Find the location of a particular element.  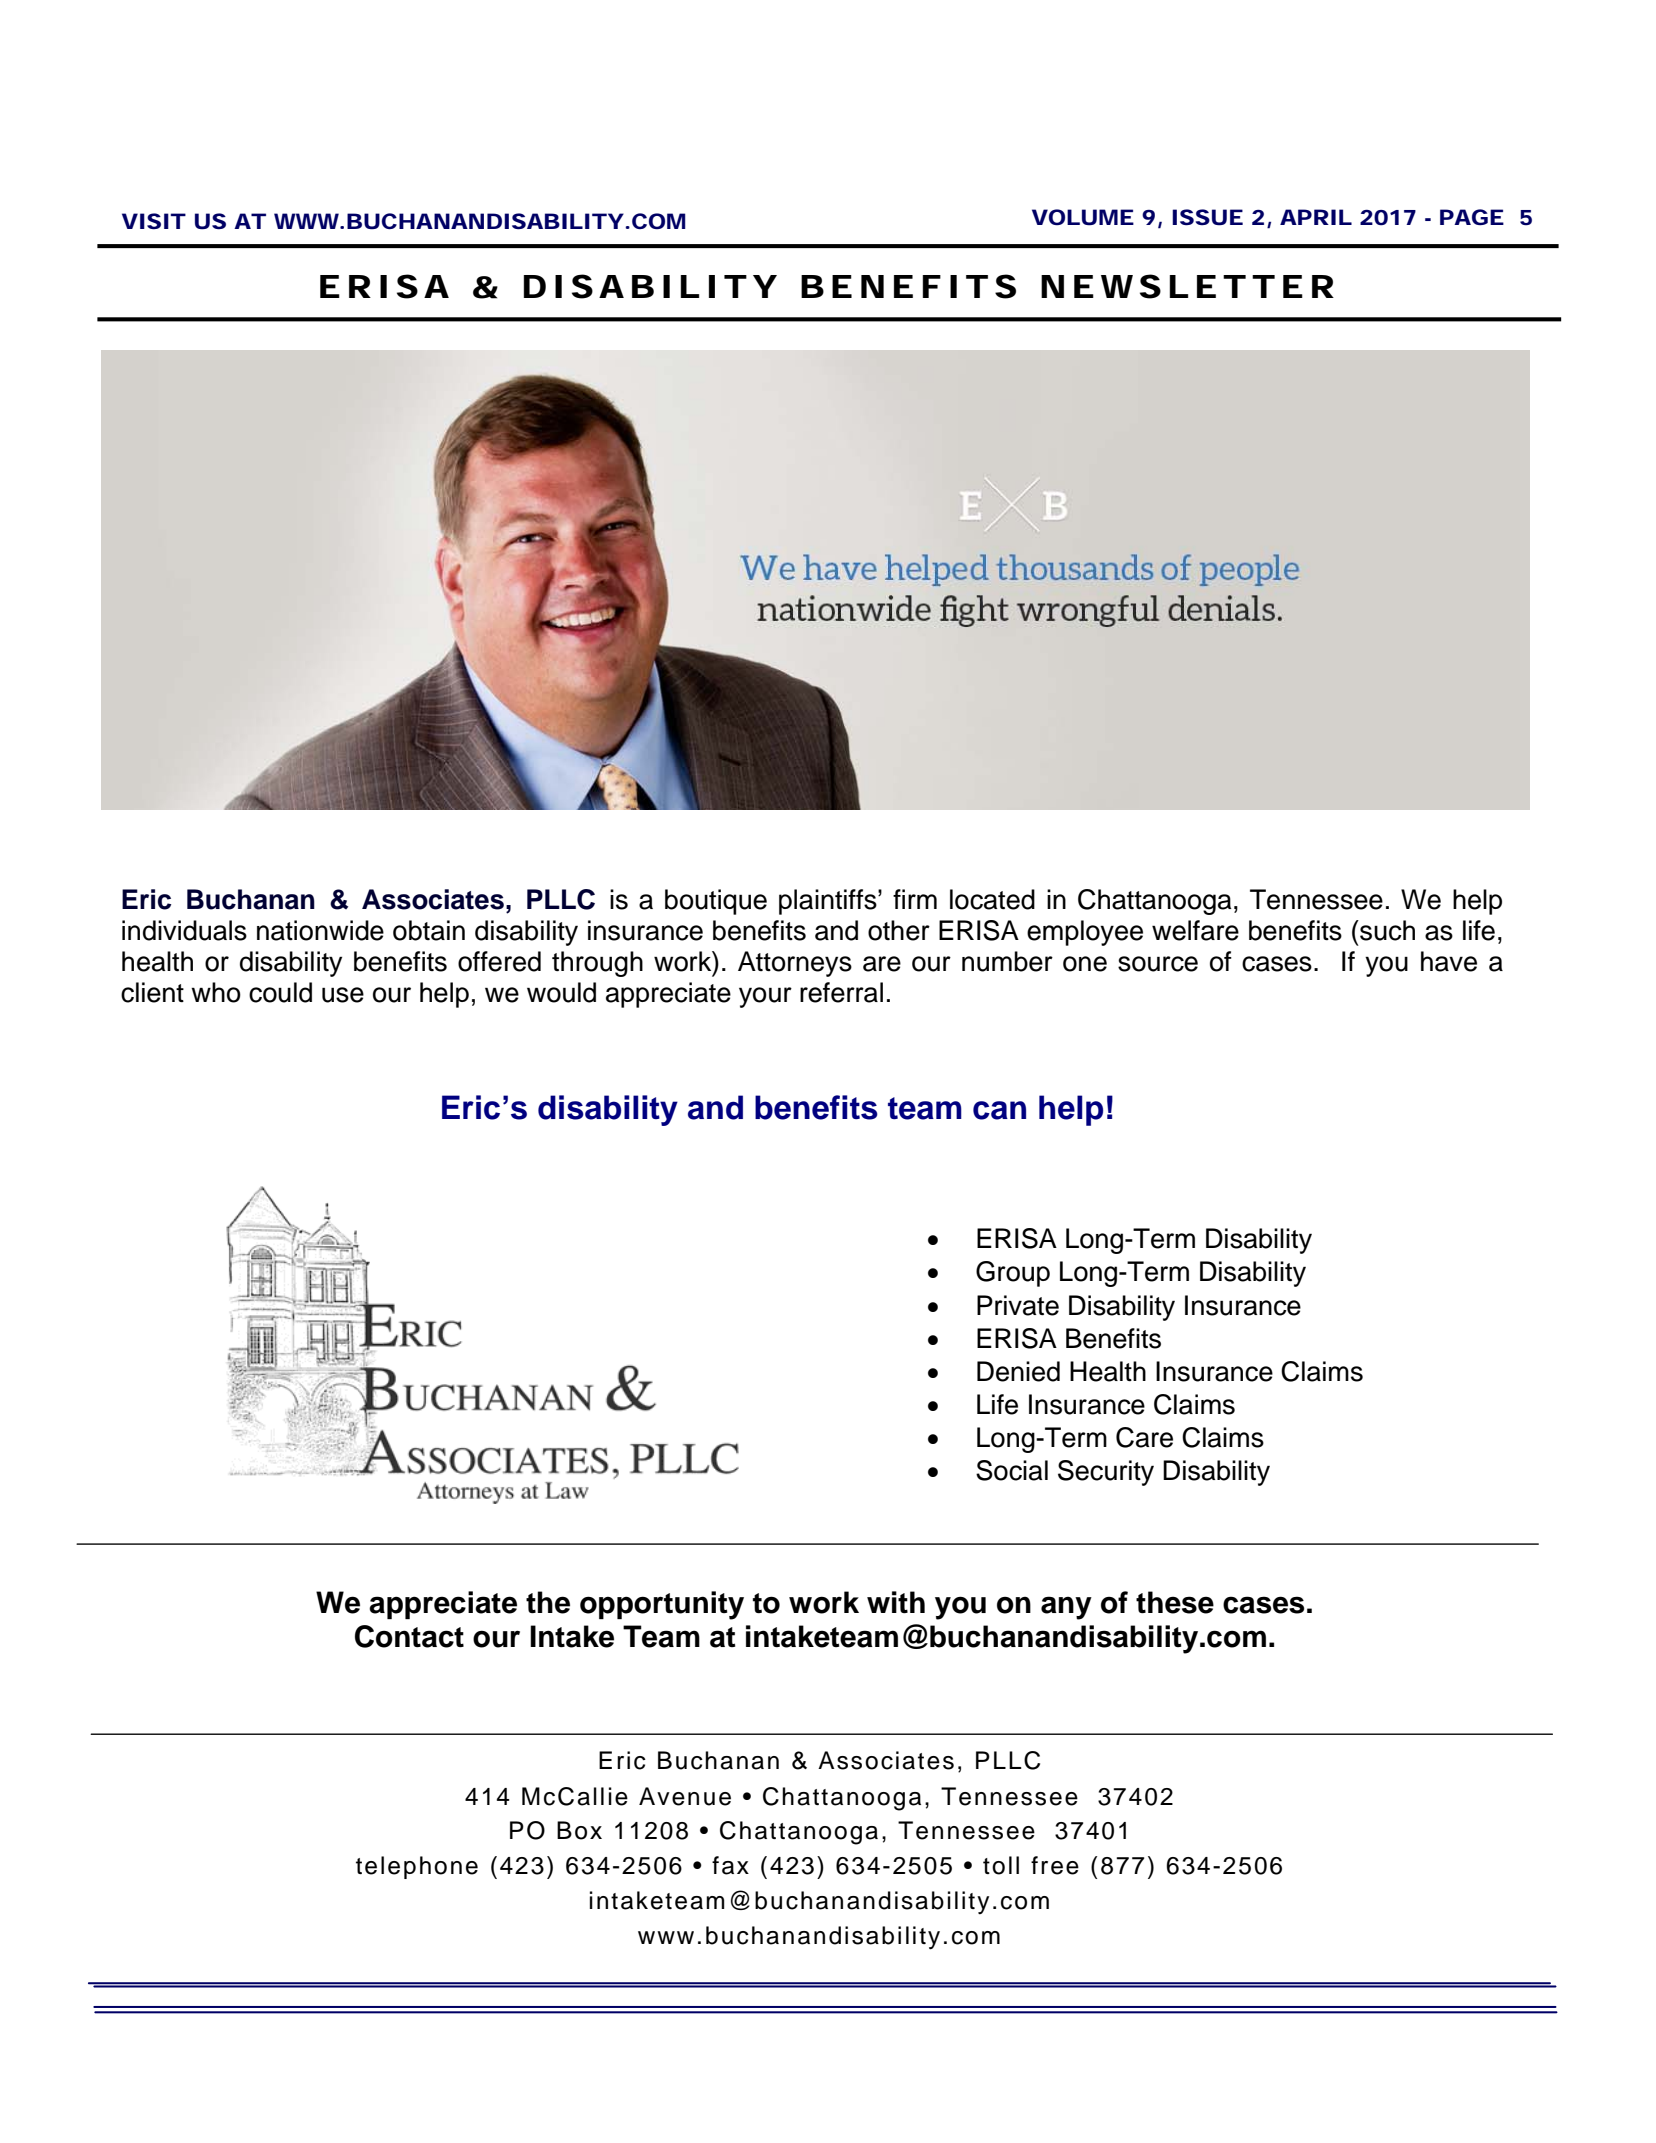

plaintiffs is located at coordinates (829, 902).
